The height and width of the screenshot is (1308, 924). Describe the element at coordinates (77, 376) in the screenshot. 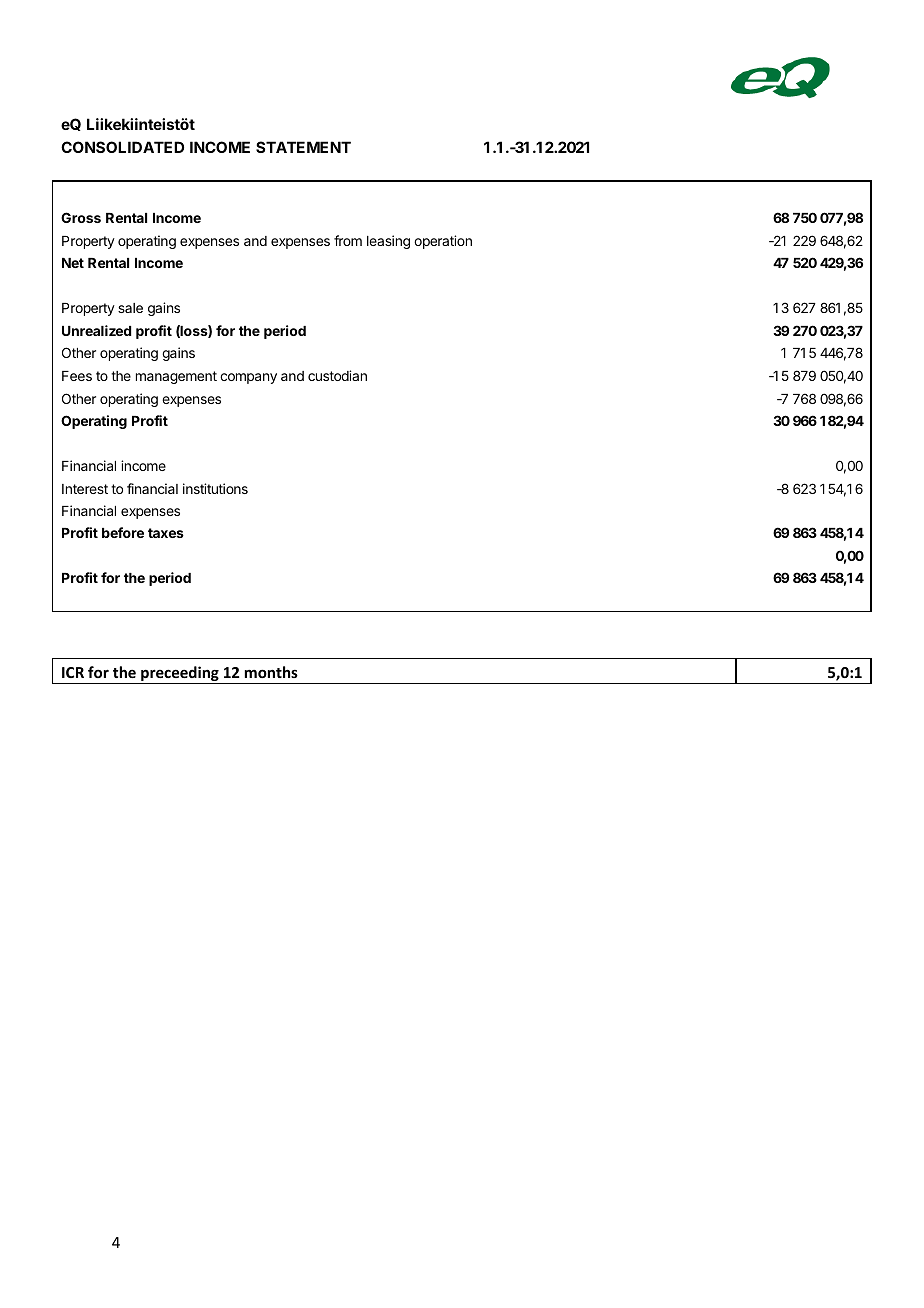

I see `Fees` at that location.
